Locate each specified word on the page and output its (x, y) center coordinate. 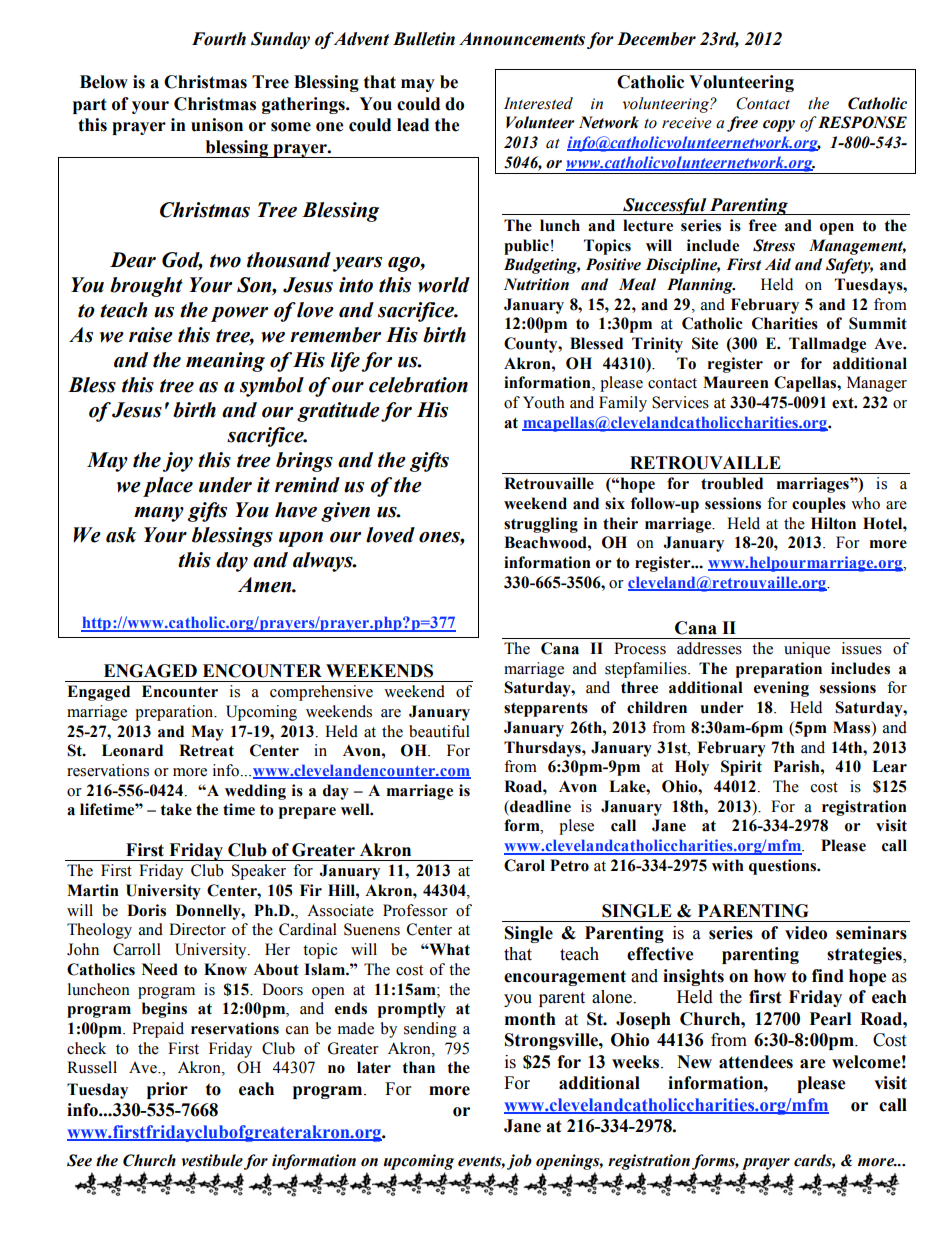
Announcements (522, 39)
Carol (524, 865)
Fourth (219, 39)
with (728, 865)
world (444, 285)
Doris (146, 910)
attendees (756, 1062)
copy (779, 126)
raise (151, 335)
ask (121, 535)
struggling (541, 525)
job (519, 1162)
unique (807, 650)
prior (167, 1090)
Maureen (736, 382)
